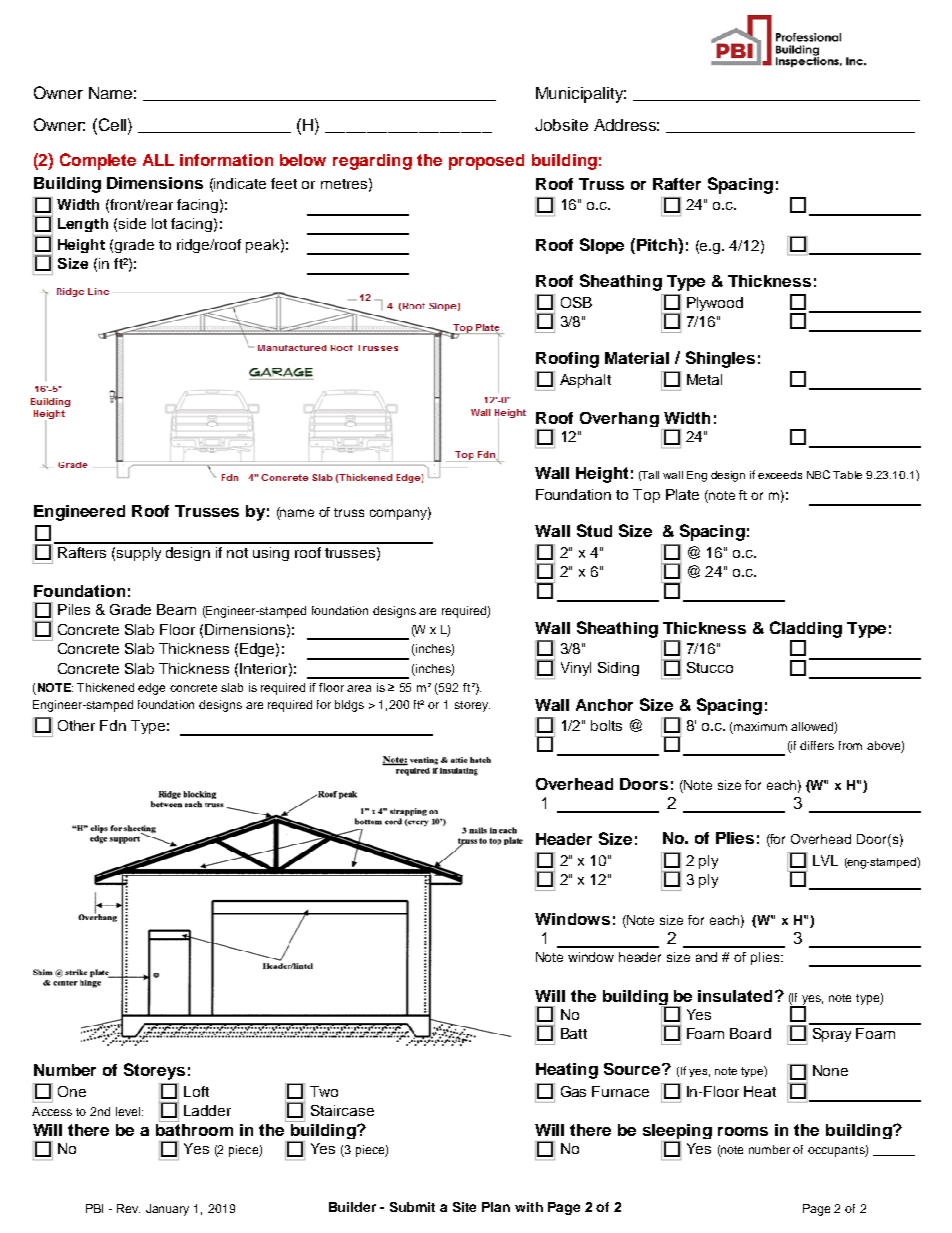 The width and height of the image is (952, 1233). Describe the element at coordinates (581, 95) in the image. I see `Municipality` at that location.
